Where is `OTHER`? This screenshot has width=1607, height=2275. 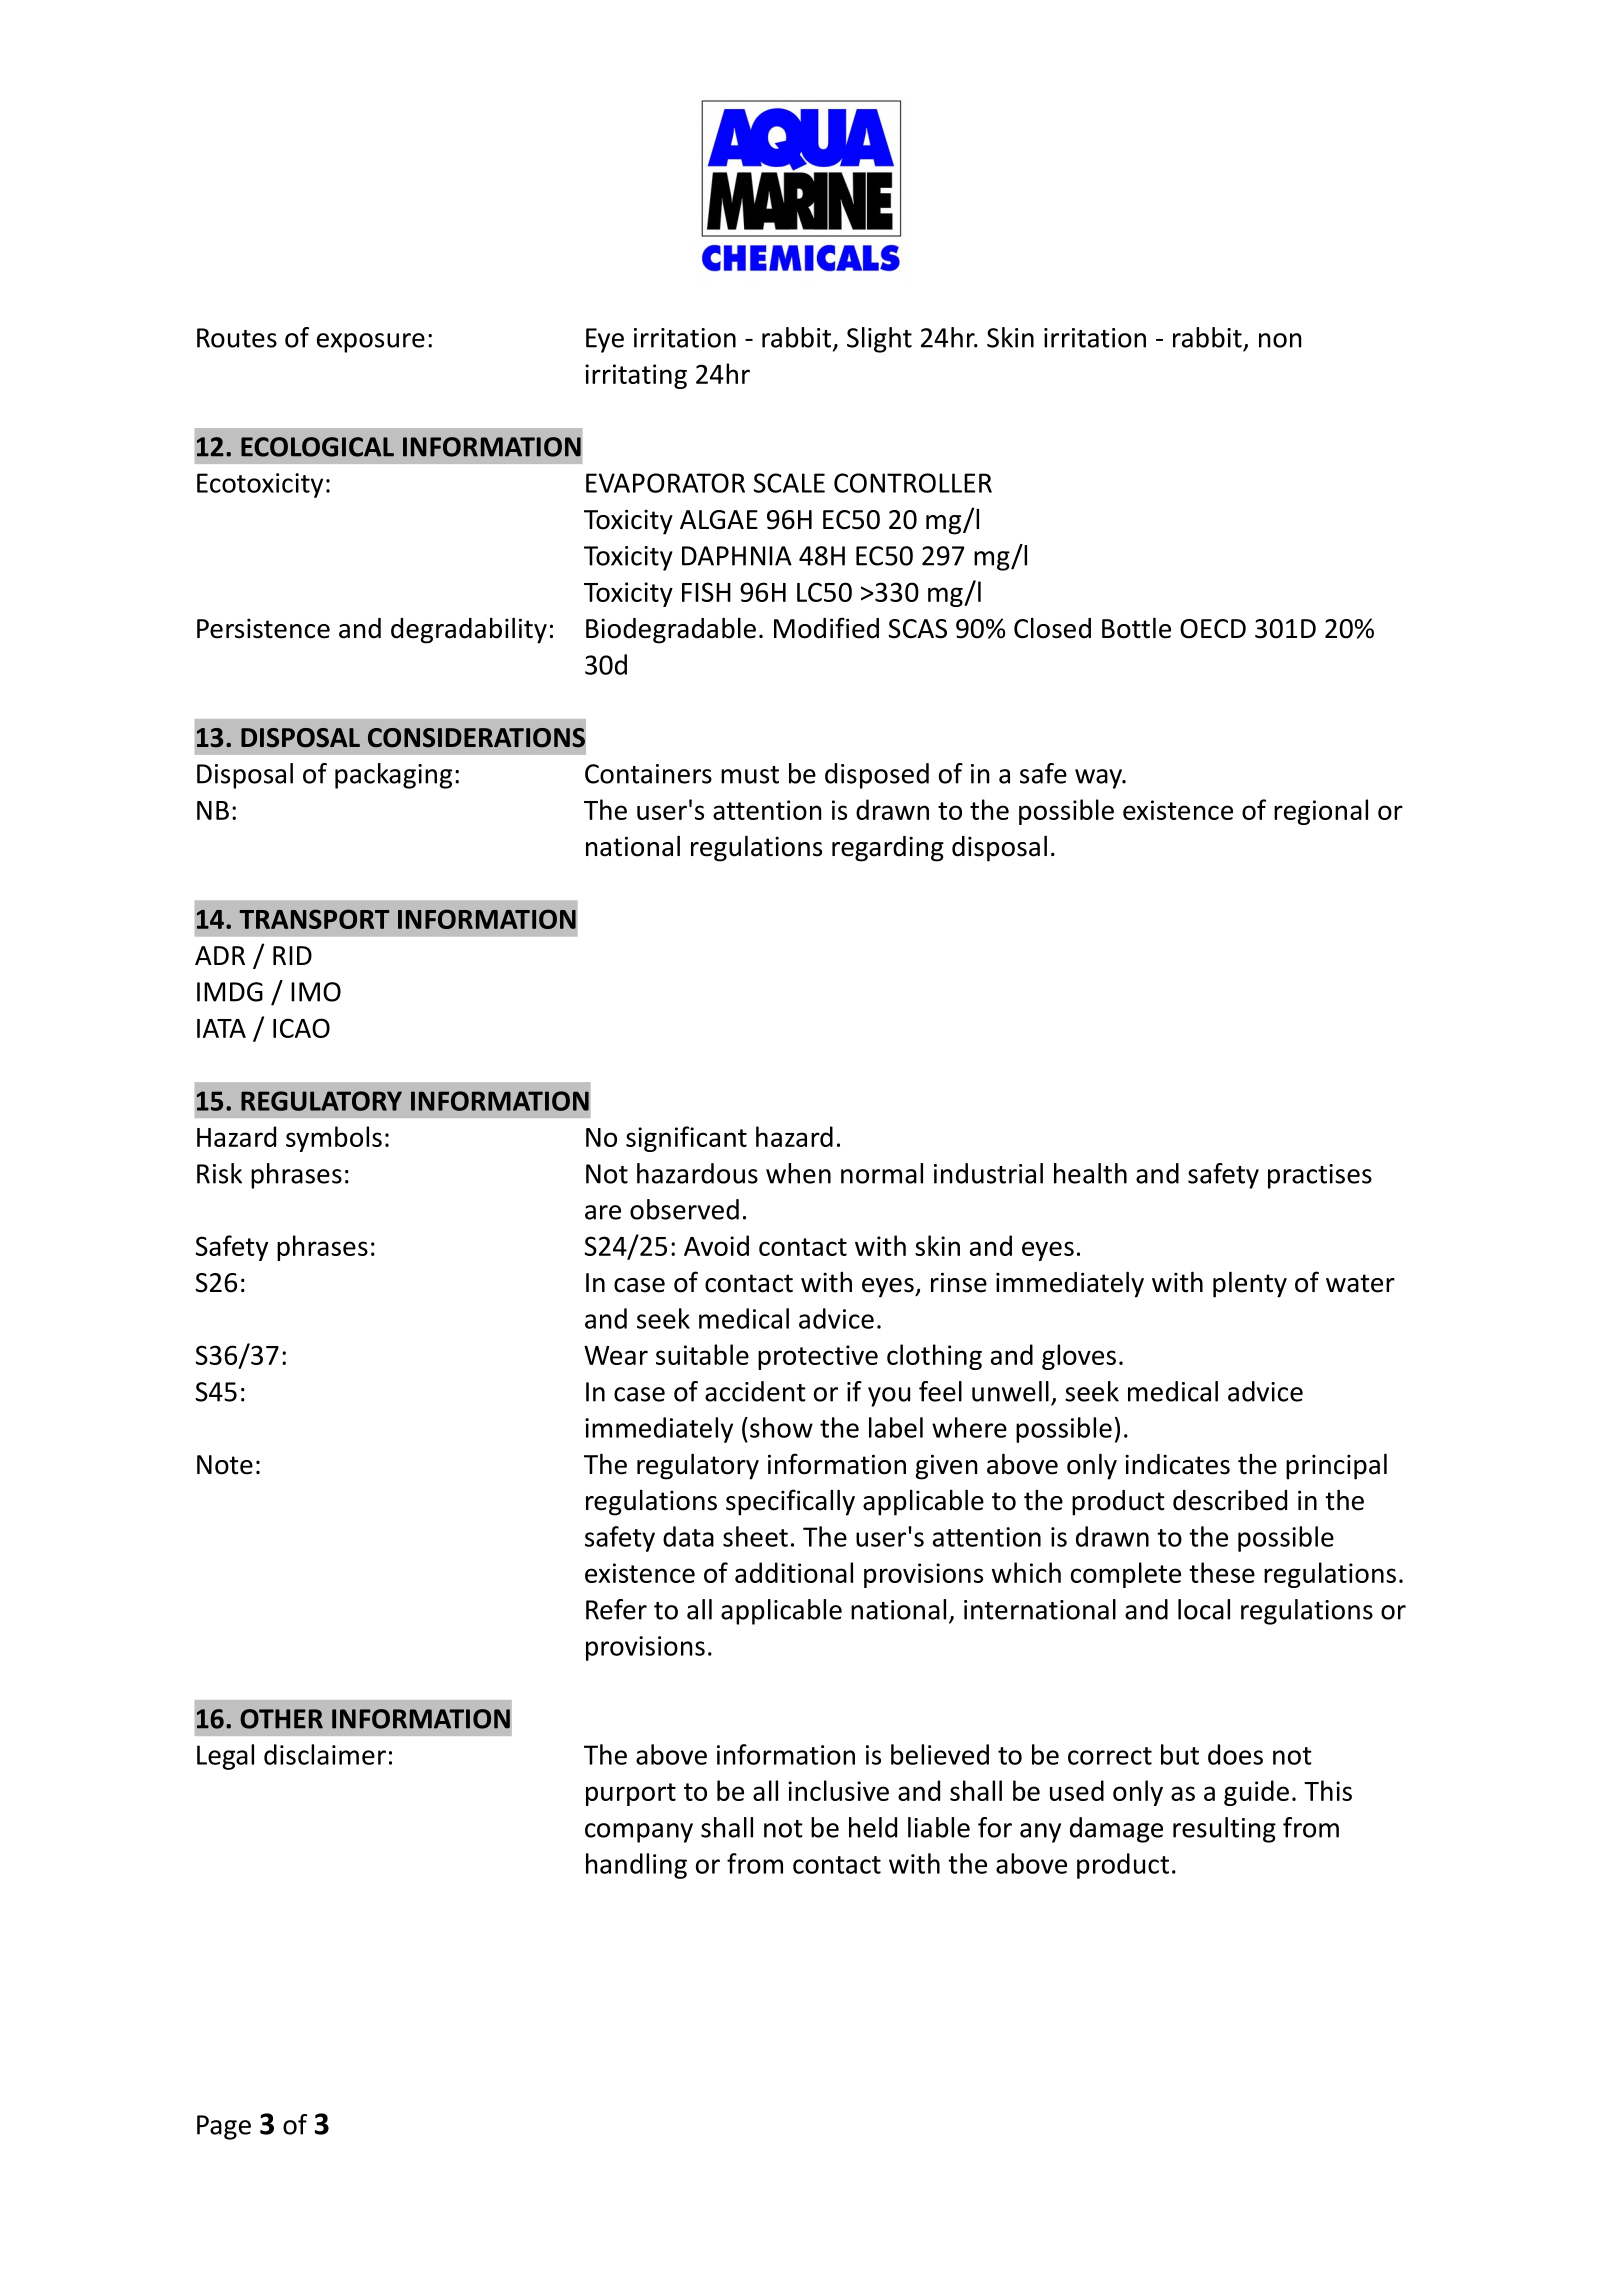 OTHER is located at coordinates (281, 1719).
